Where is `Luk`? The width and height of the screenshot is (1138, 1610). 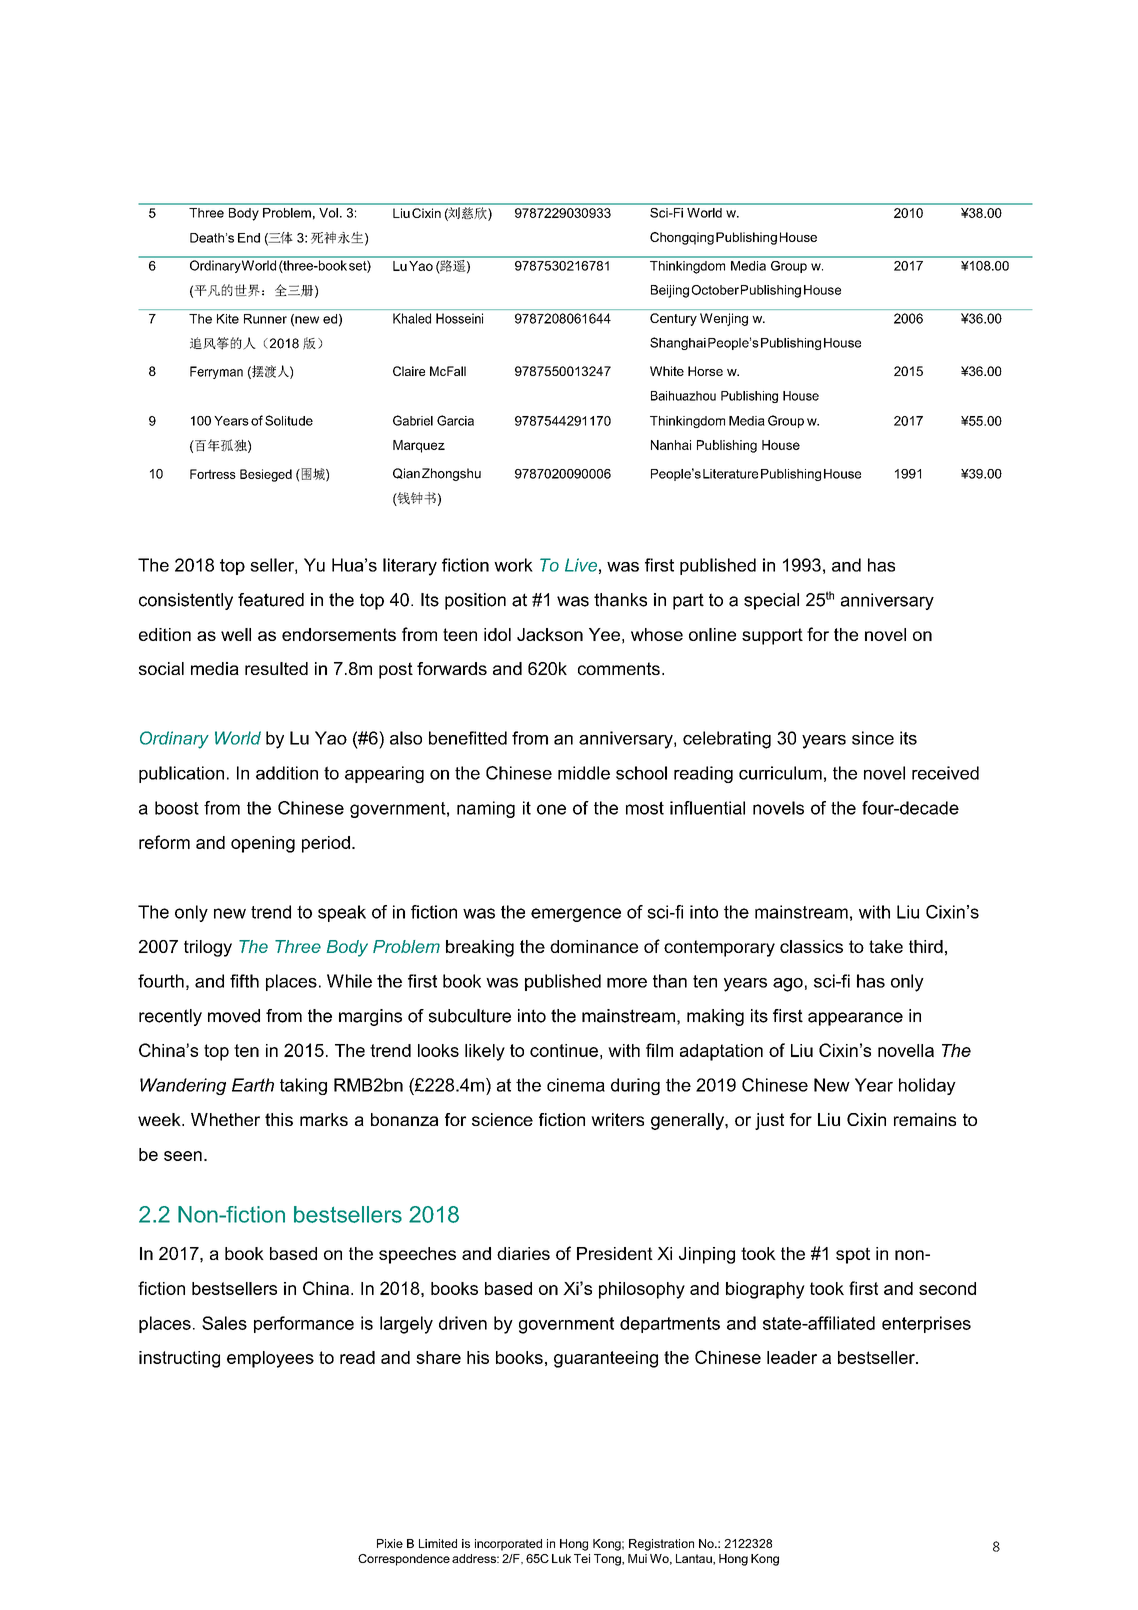 Luk is located at coordinates (561, 1558).
